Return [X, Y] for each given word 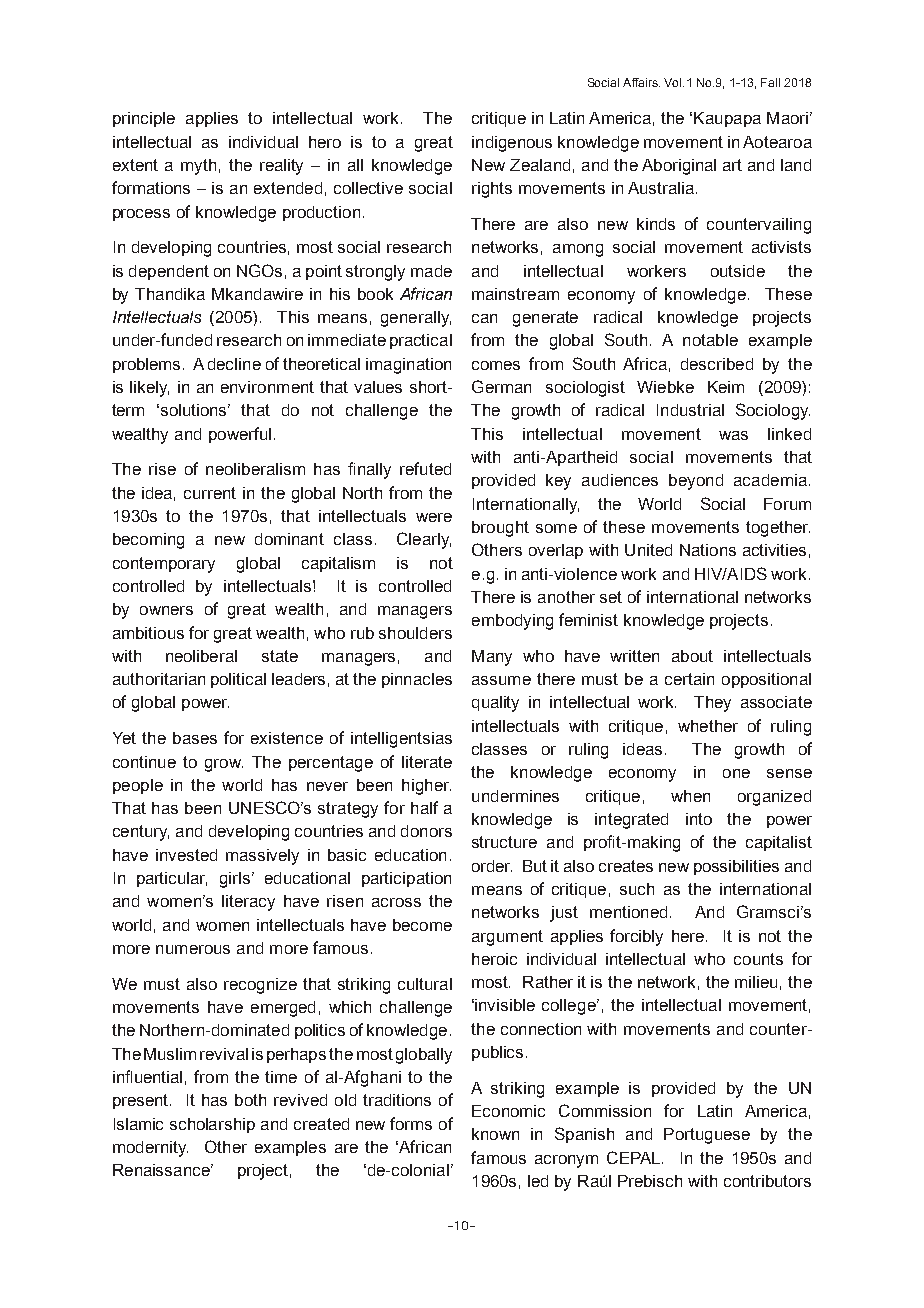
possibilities [736, 867]
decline [234, 364]
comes [496, 365]
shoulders [415, 633]
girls [236, 880]
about [692, 656]
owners [166, 610]
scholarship [212, 1125]
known [495, 1134]
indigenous [512, 144]
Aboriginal [679, 167]
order [492, 866]
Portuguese [707, 1136]
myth [198, 167]
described [717, 364]
